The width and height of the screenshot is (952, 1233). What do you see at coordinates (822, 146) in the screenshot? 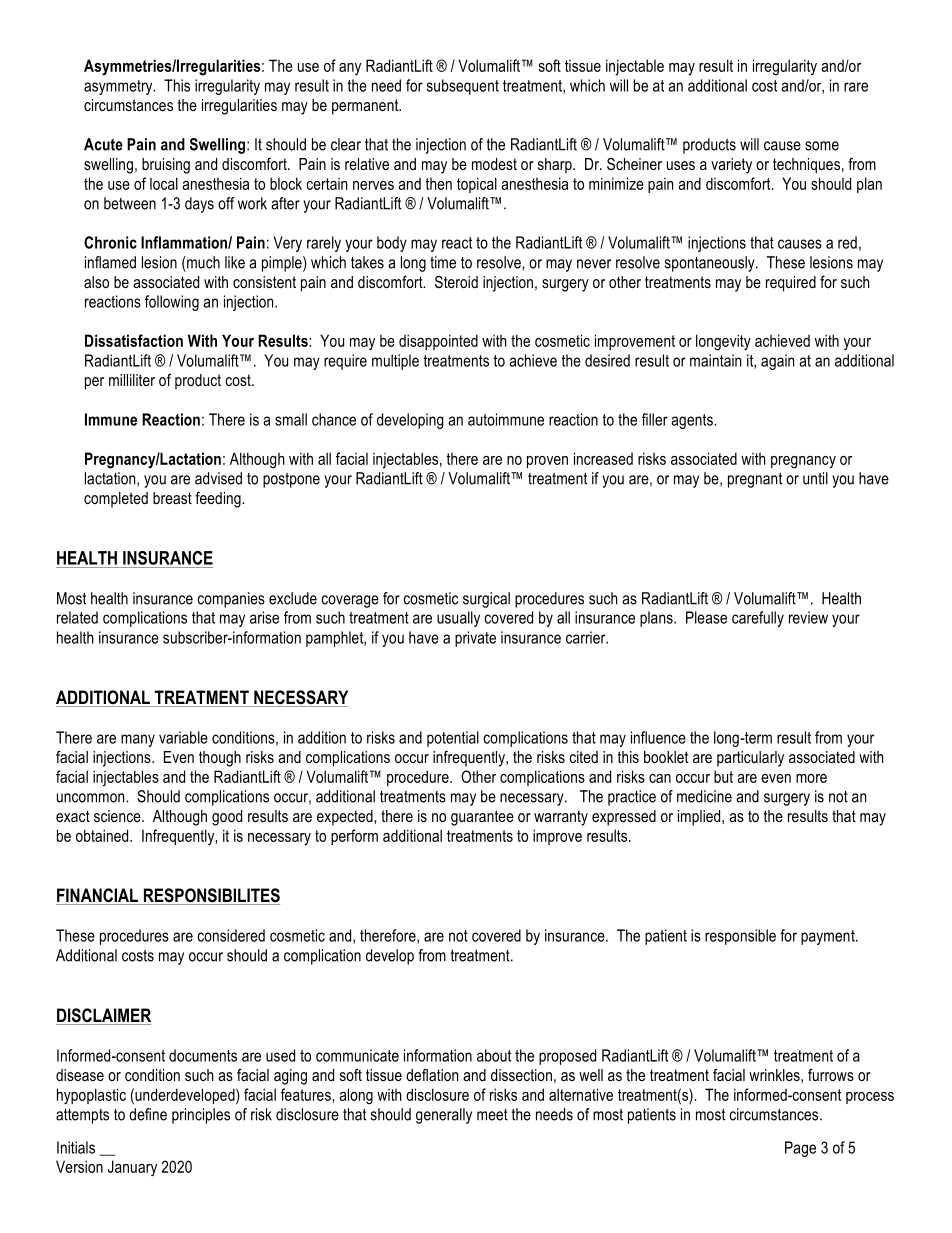
I see `some` at bounding box center [822, 146].
